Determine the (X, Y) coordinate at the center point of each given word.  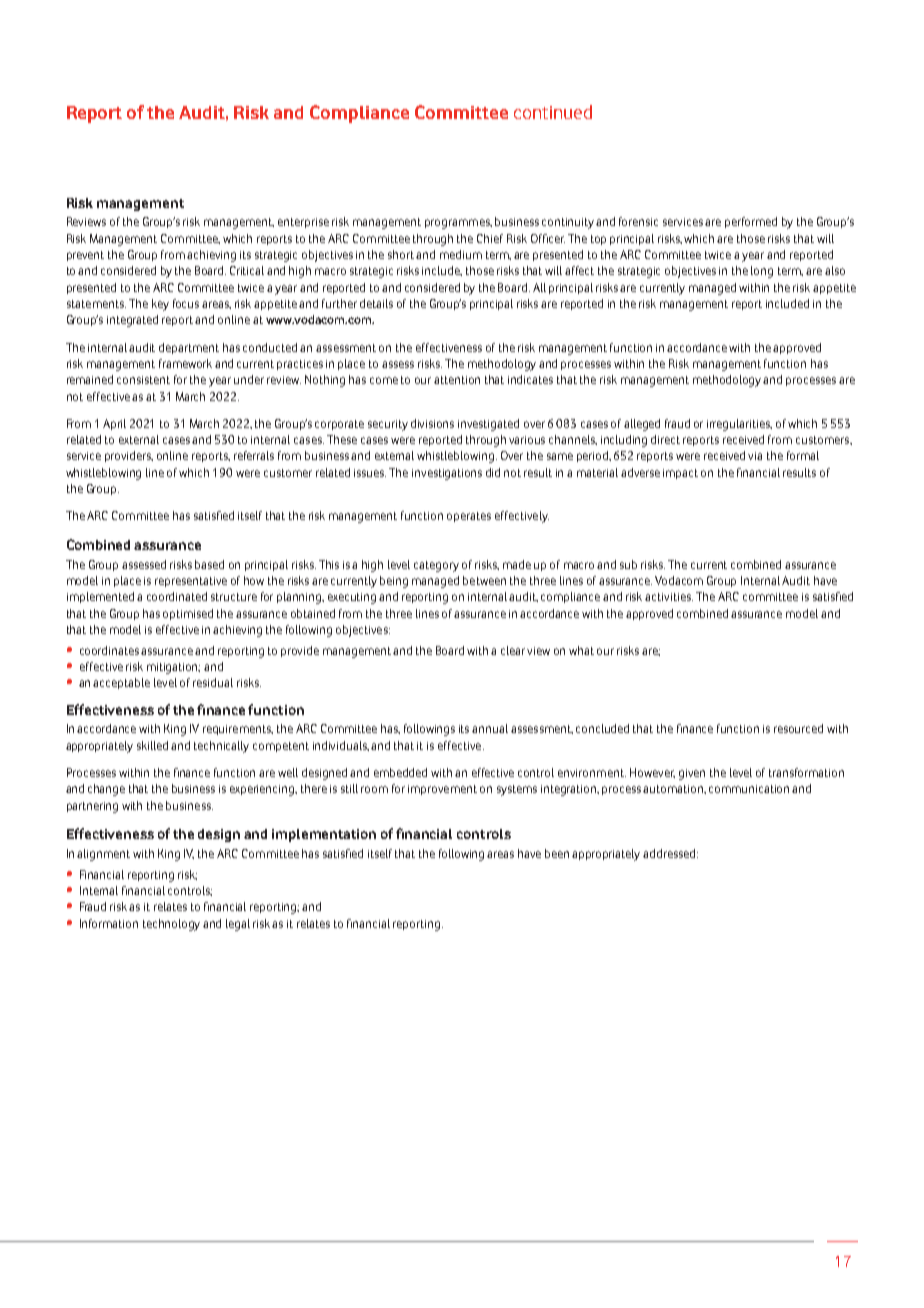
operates (469, 517)
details (376, 303)
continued (553, 112)
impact (680, 474)
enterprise (303, 223)
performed (751, 222)
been (557, 853)
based (209, 564)
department (189, 348)
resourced (798, 728)
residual (213, 682)
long (762, 272)
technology (171, 925)
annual (490, 728)
